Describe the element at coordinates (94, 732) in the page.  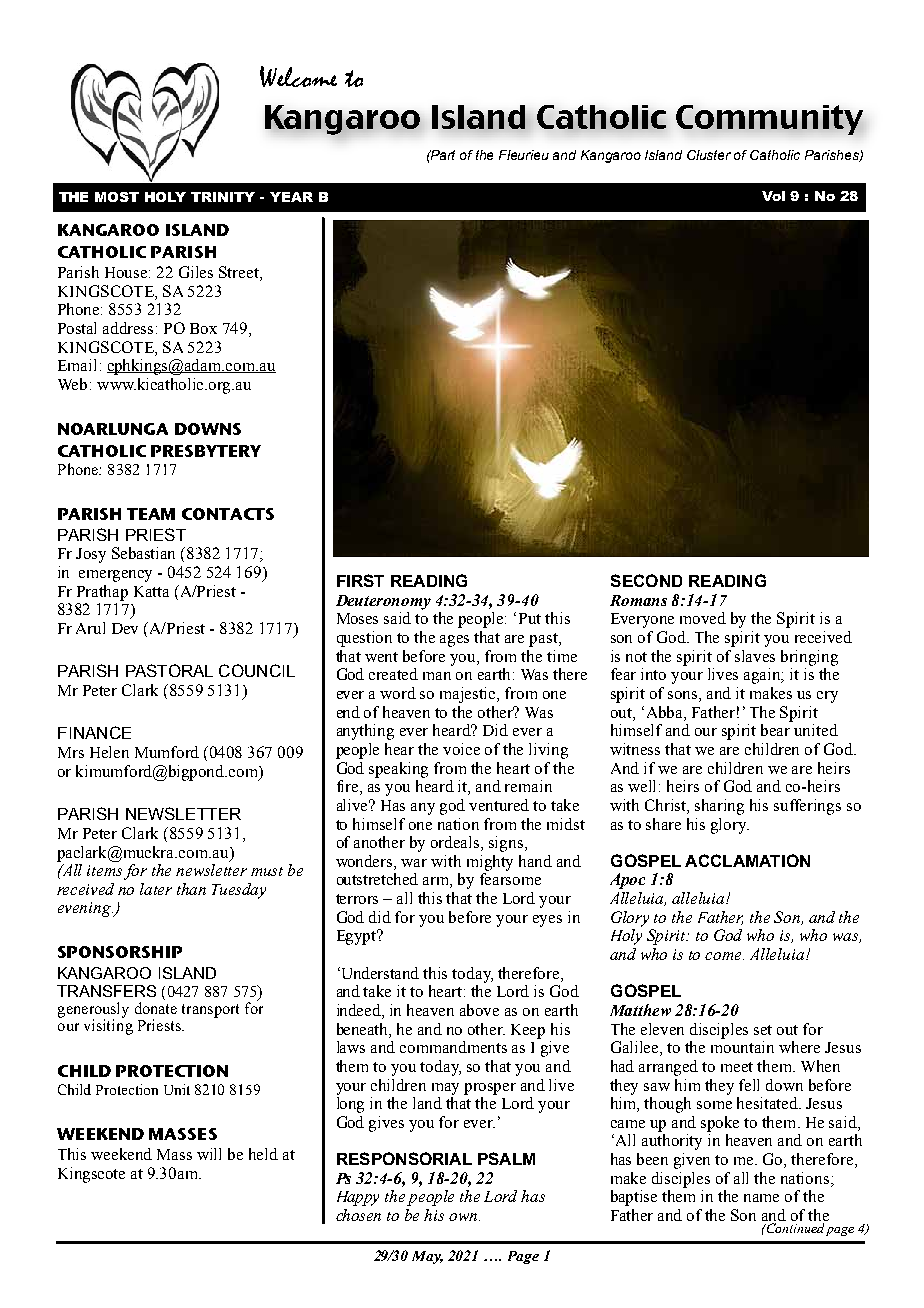
I see `FINANCE` at that location.
